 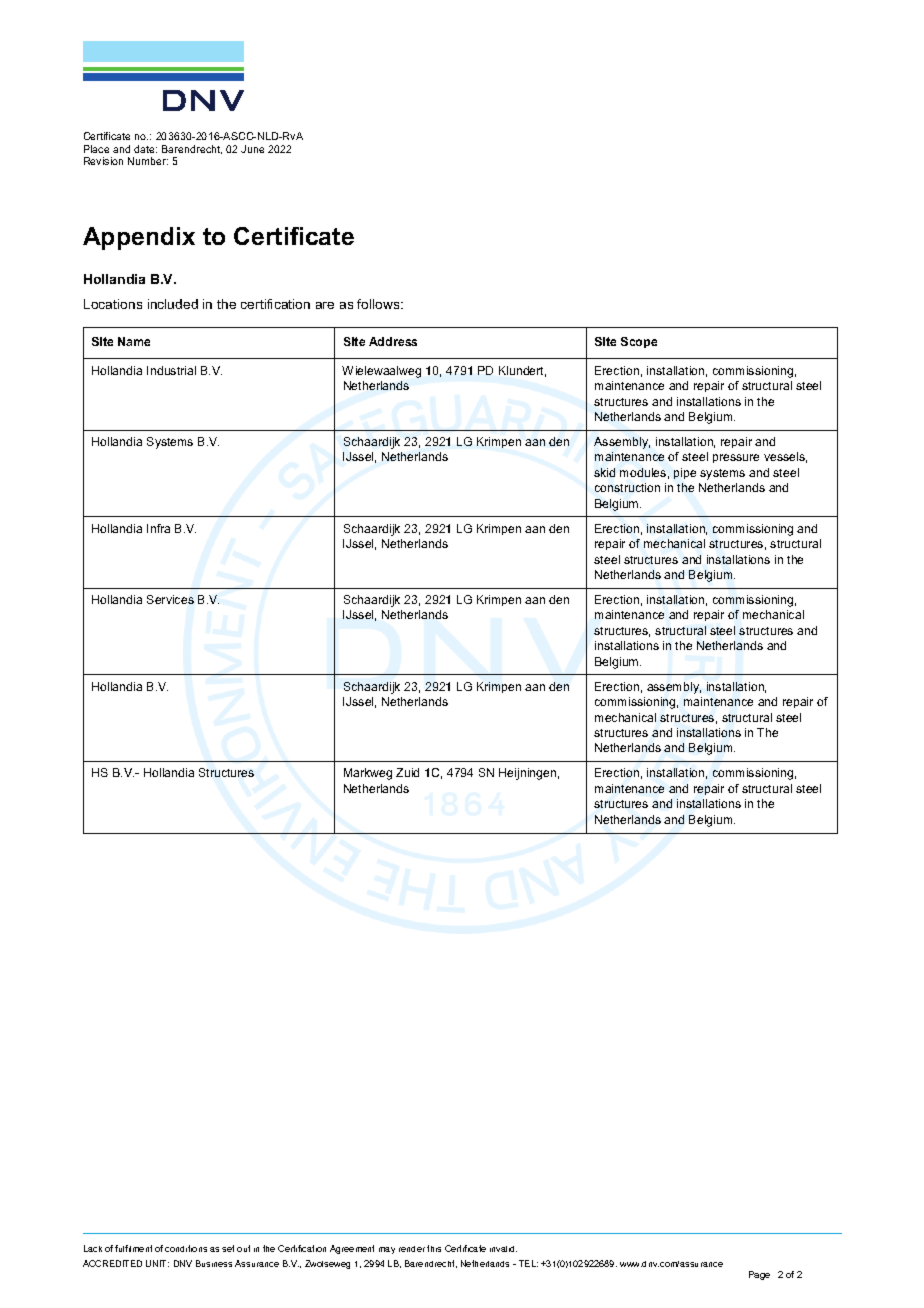 I want to click on invalid, so click(x=503, y=1249).
